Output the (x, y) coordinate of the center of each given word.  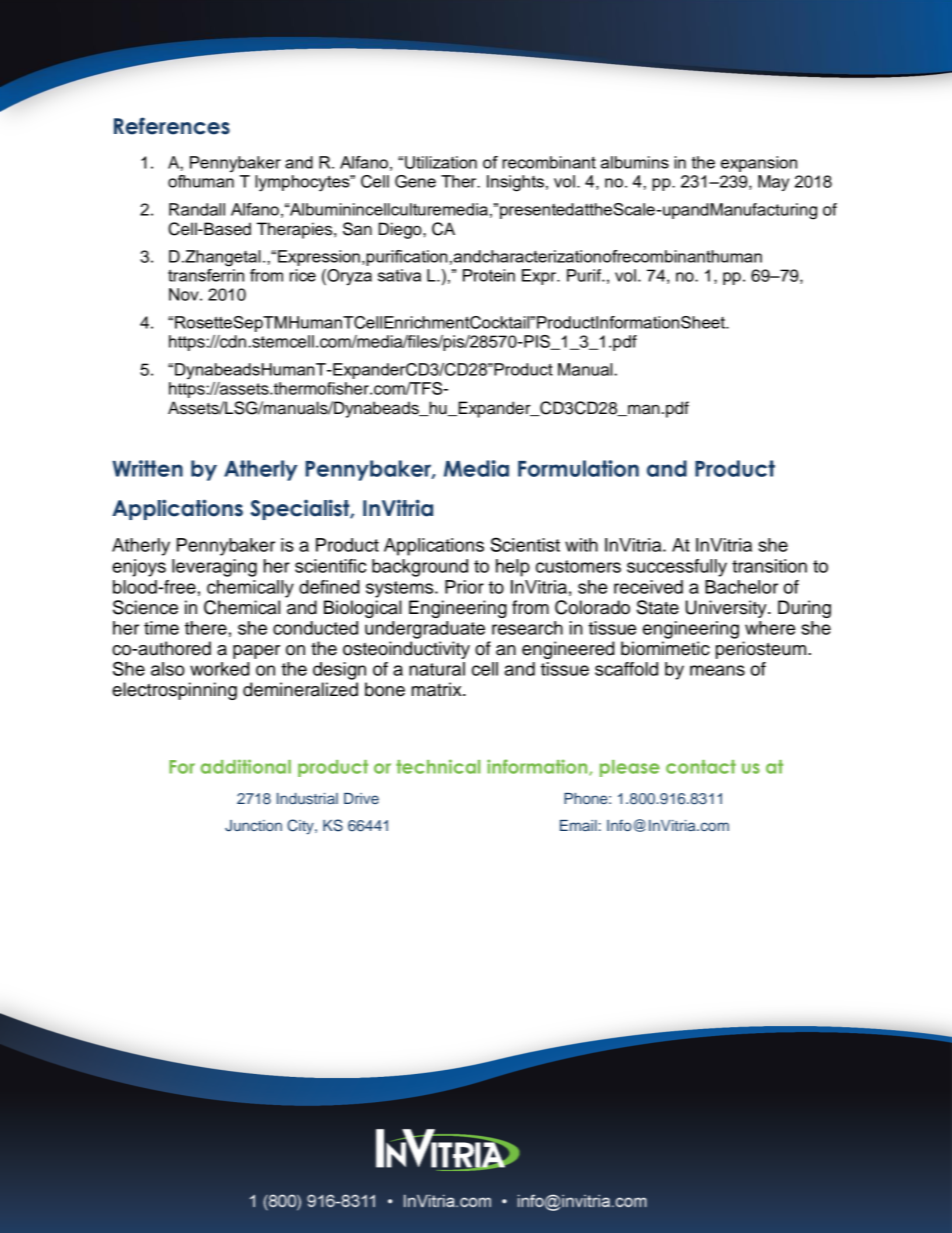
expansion (759, 164)
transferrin (206, 274)
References (172, 126)
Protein (489, 275)
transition (769, 566)
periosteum (762, 650)
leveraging (214, 568)
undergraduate (425, 630)
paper (256, 652)
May (773, 183)
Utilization (441, 162)
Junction (253, 826)
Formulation (578, 468)
